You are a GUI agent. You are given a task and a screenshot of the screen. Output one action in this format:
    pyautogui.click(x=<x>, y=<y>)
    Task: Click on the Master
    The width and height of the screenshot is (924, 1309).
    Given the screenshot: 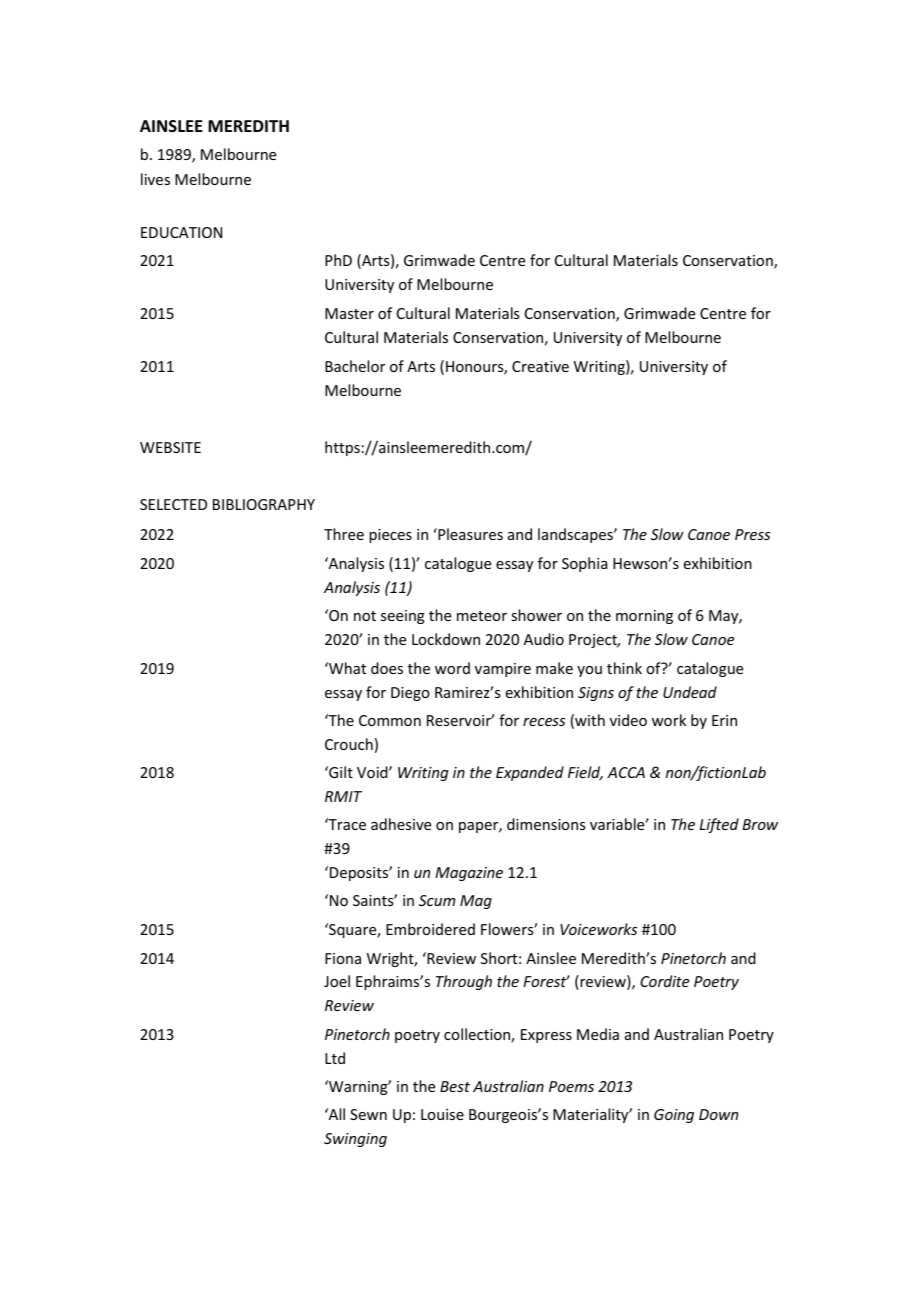 What is the action you would take?
    pyautogui.click(x=349, y=313)
